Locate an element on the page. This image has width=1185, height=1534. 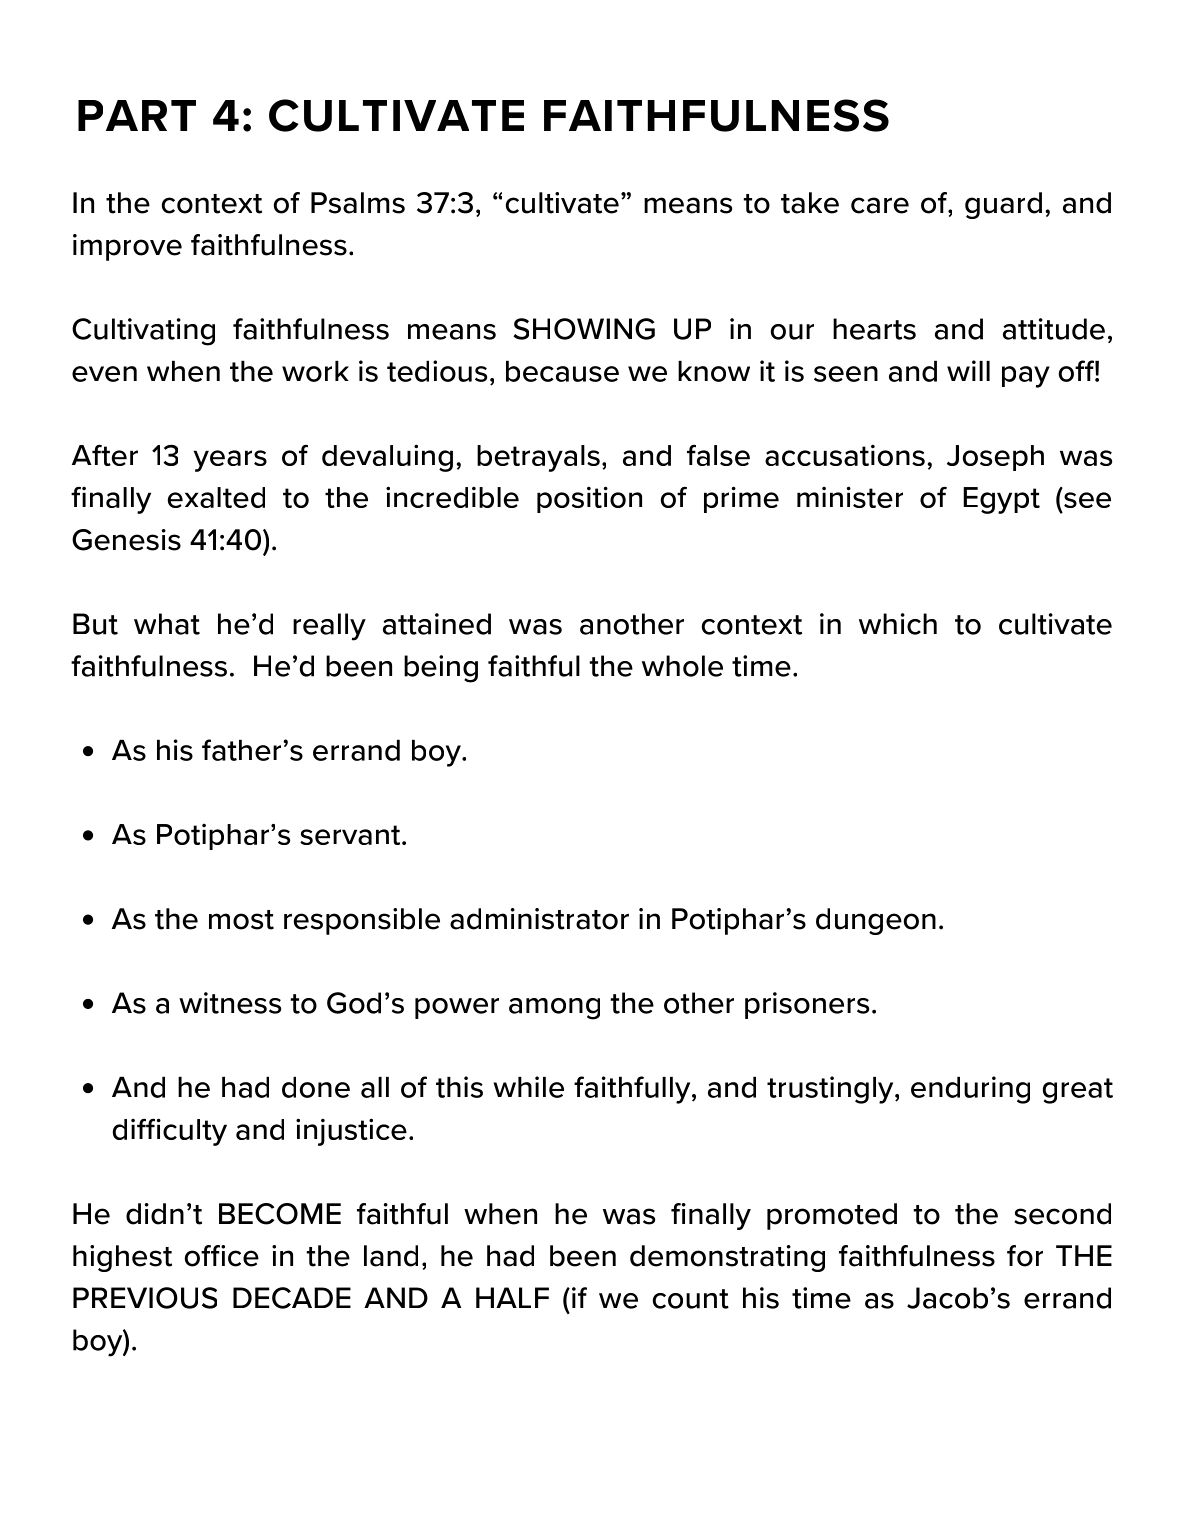
what is located at coordinates (167, 624).
